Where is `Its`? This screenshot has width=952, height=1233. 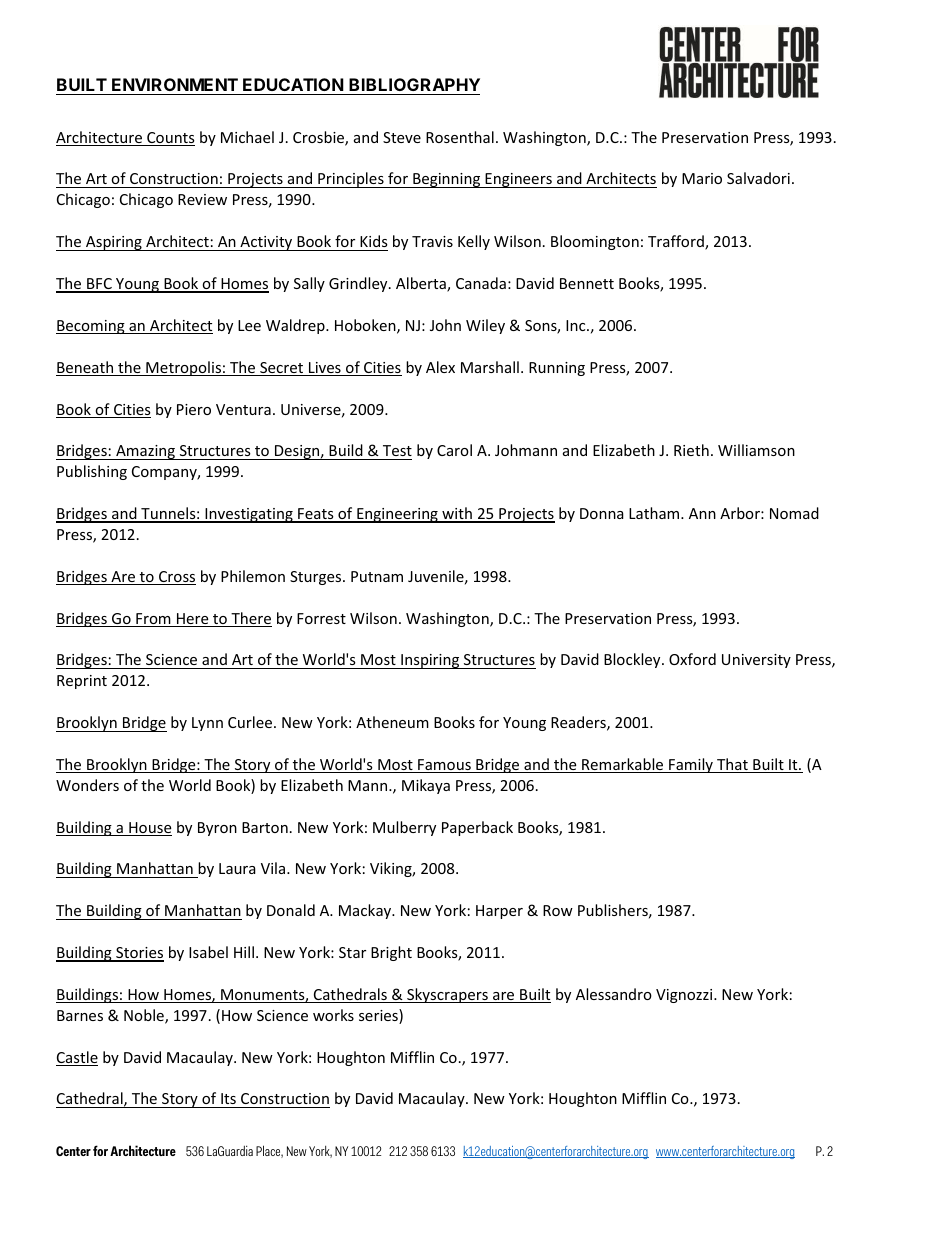 Its is located at coordinates (228, 1100).
